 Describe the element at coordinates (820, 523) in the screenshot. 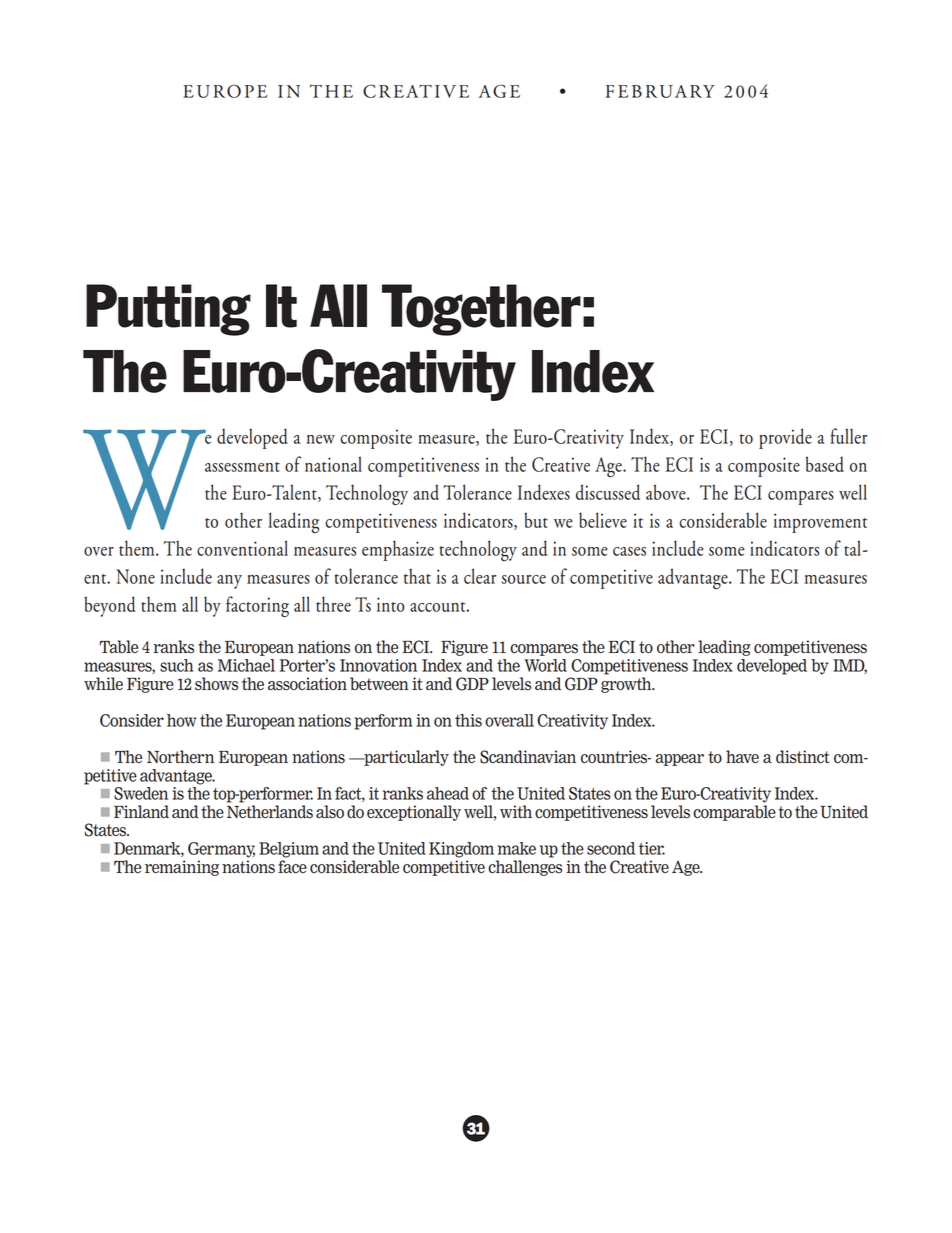

I see `improvement` at that location.
